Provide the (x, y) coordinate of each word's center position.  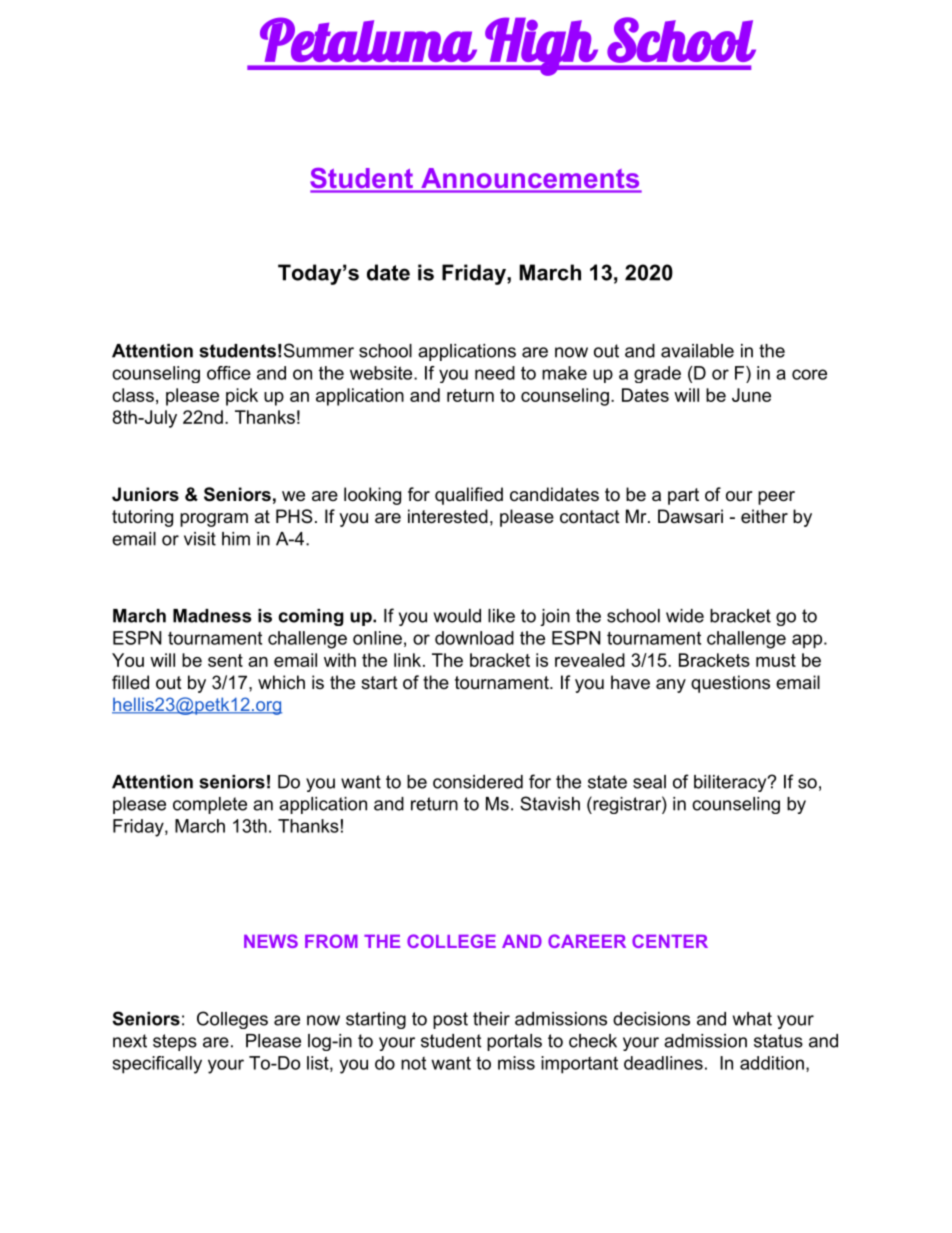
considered (478, 782)
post (450, 1020)
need (495, 373)
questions (730, 684)
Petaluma (368, 40)
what (752, 1019)
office (229, 373)
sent (225, 660)
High (540, 46)
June (751, 395)
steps (175, 1042)
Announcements (530, 178)
